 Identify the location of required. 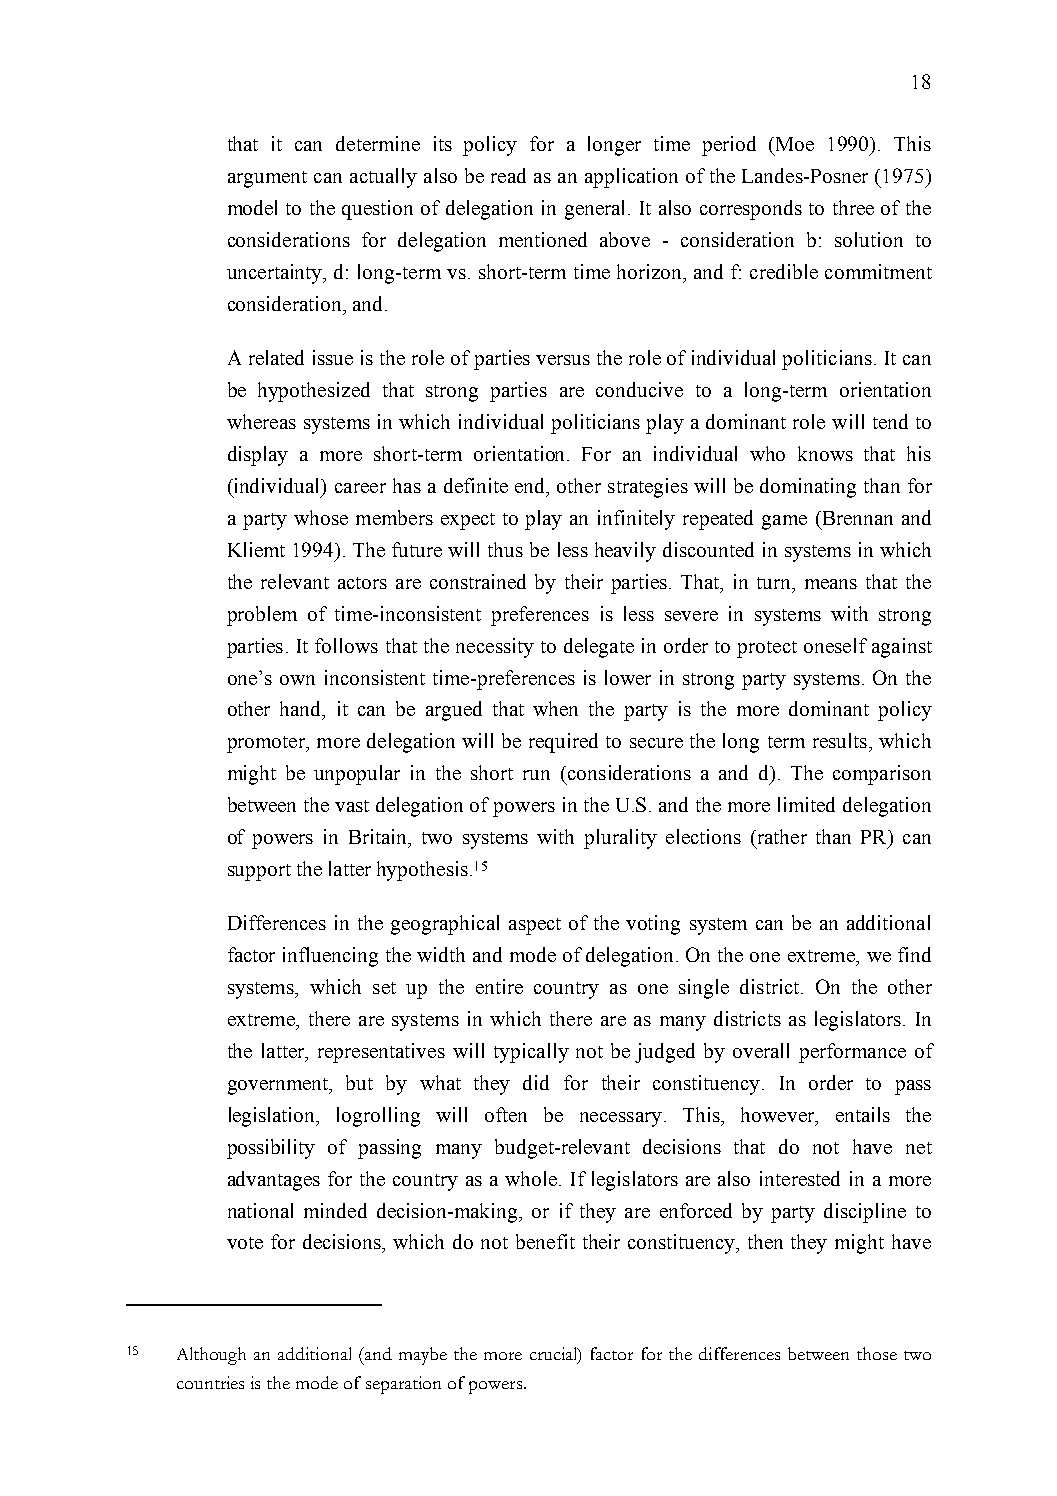
(563, 743).
